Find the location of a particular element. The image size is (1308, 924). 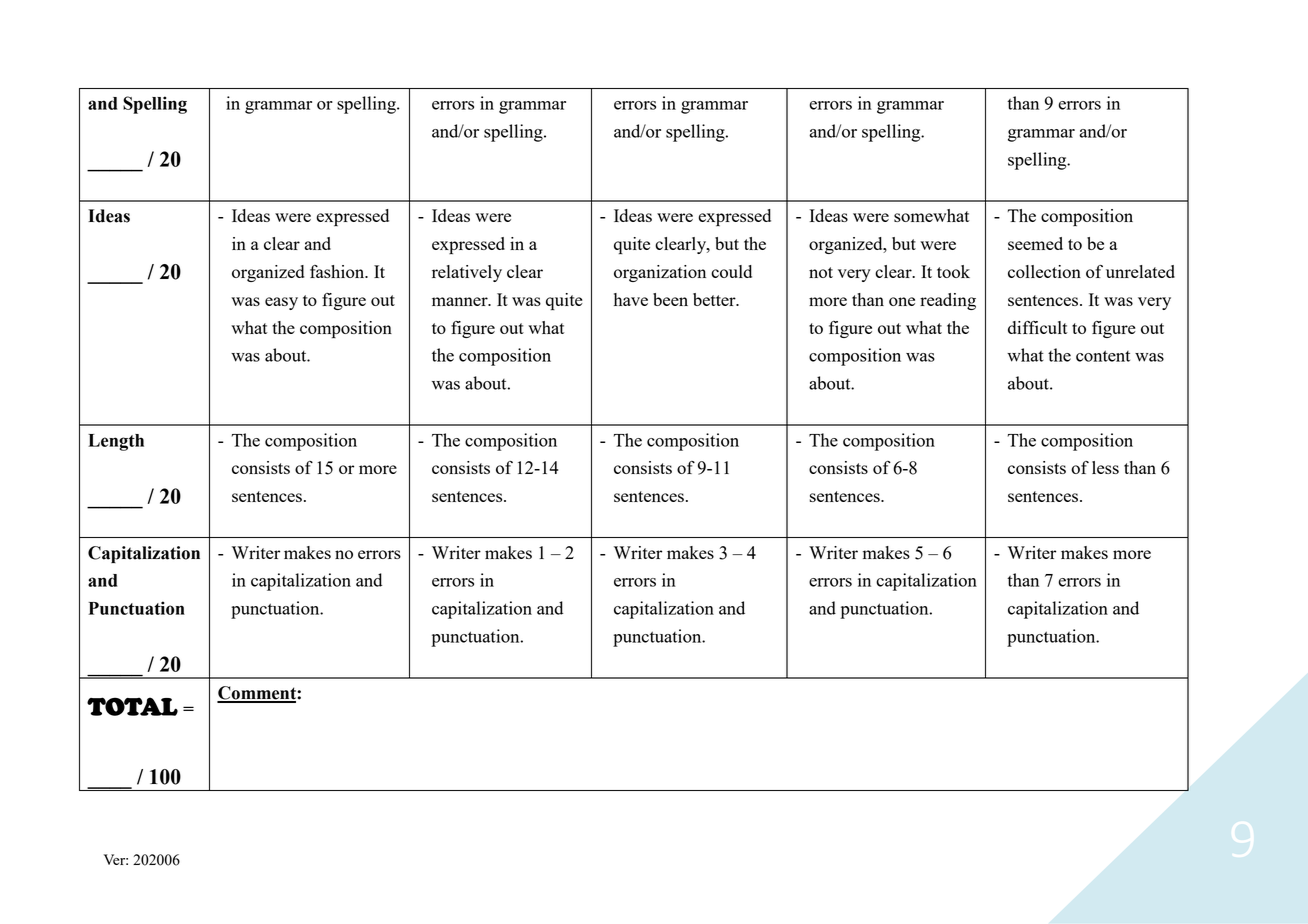

Length is located at coordinates (116, 442).
